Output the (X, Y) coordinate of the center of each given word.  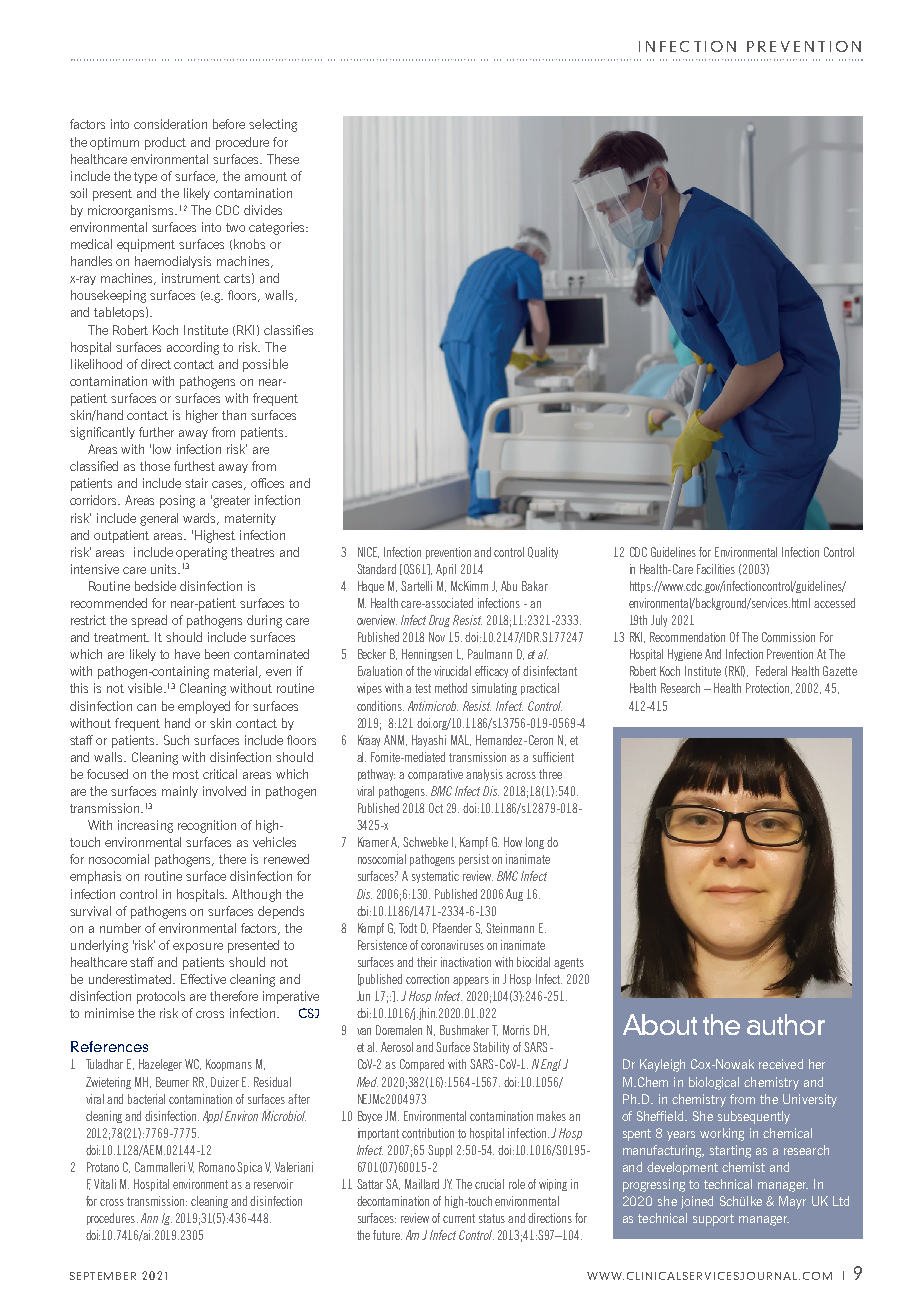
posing (177, 501)
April (446, 570)
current (459, 1218)
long (535, 843)
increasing (145, 826)
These (283, 159)
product (165, 143)
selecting (273, 125)
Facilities (716, 569)
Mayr (792, 1202)
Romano (217, 1167)
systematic (435, 877)
